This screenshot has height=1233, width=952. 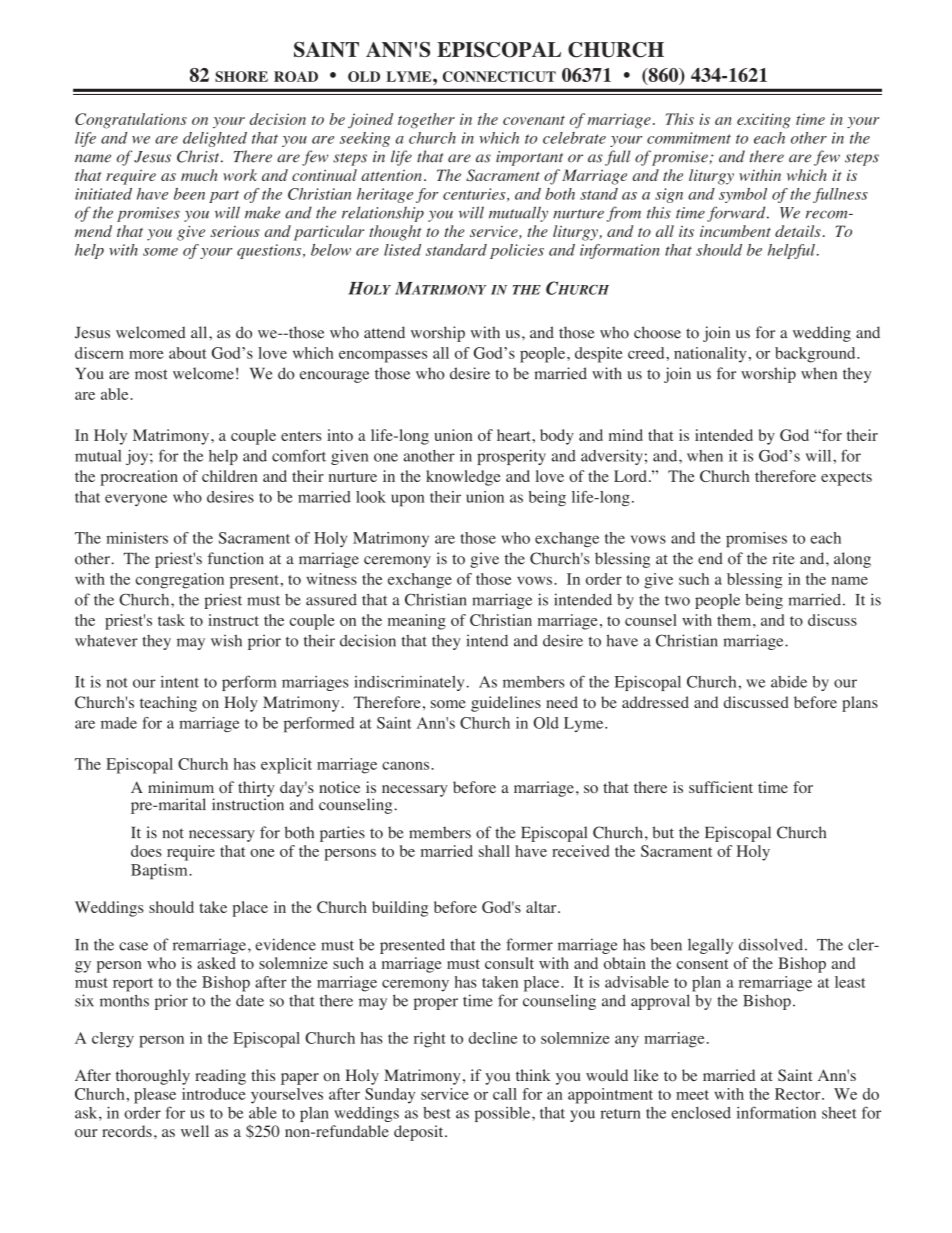 I want to click on together, so click(x=426, y=121).
